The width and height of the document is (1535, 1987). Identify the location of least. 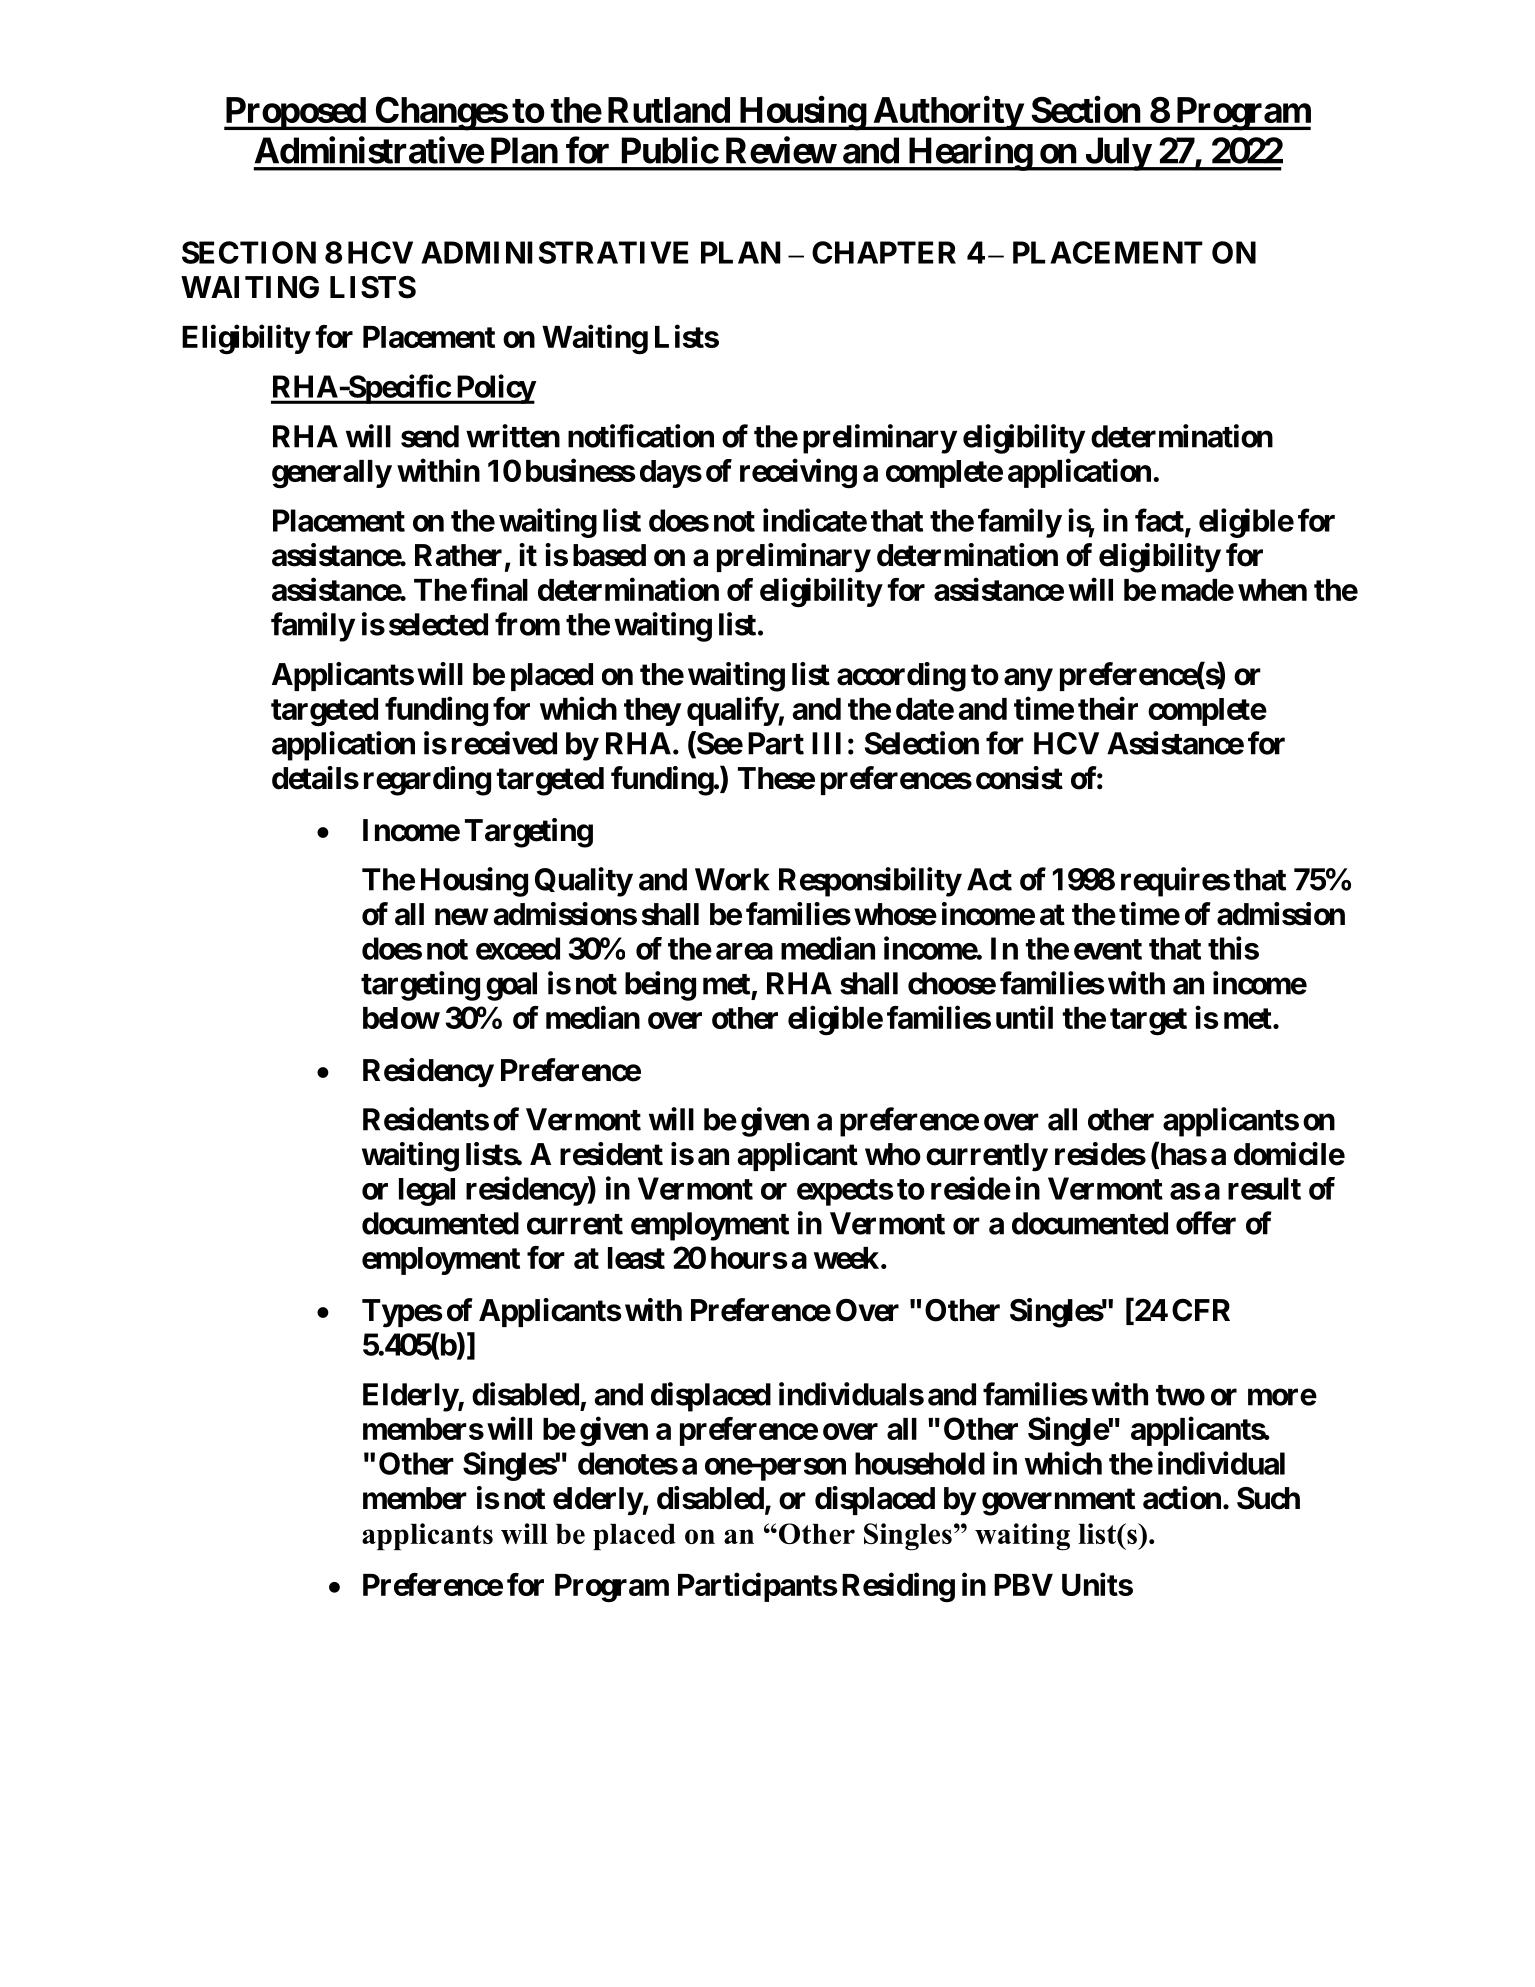
(636, 1258).
